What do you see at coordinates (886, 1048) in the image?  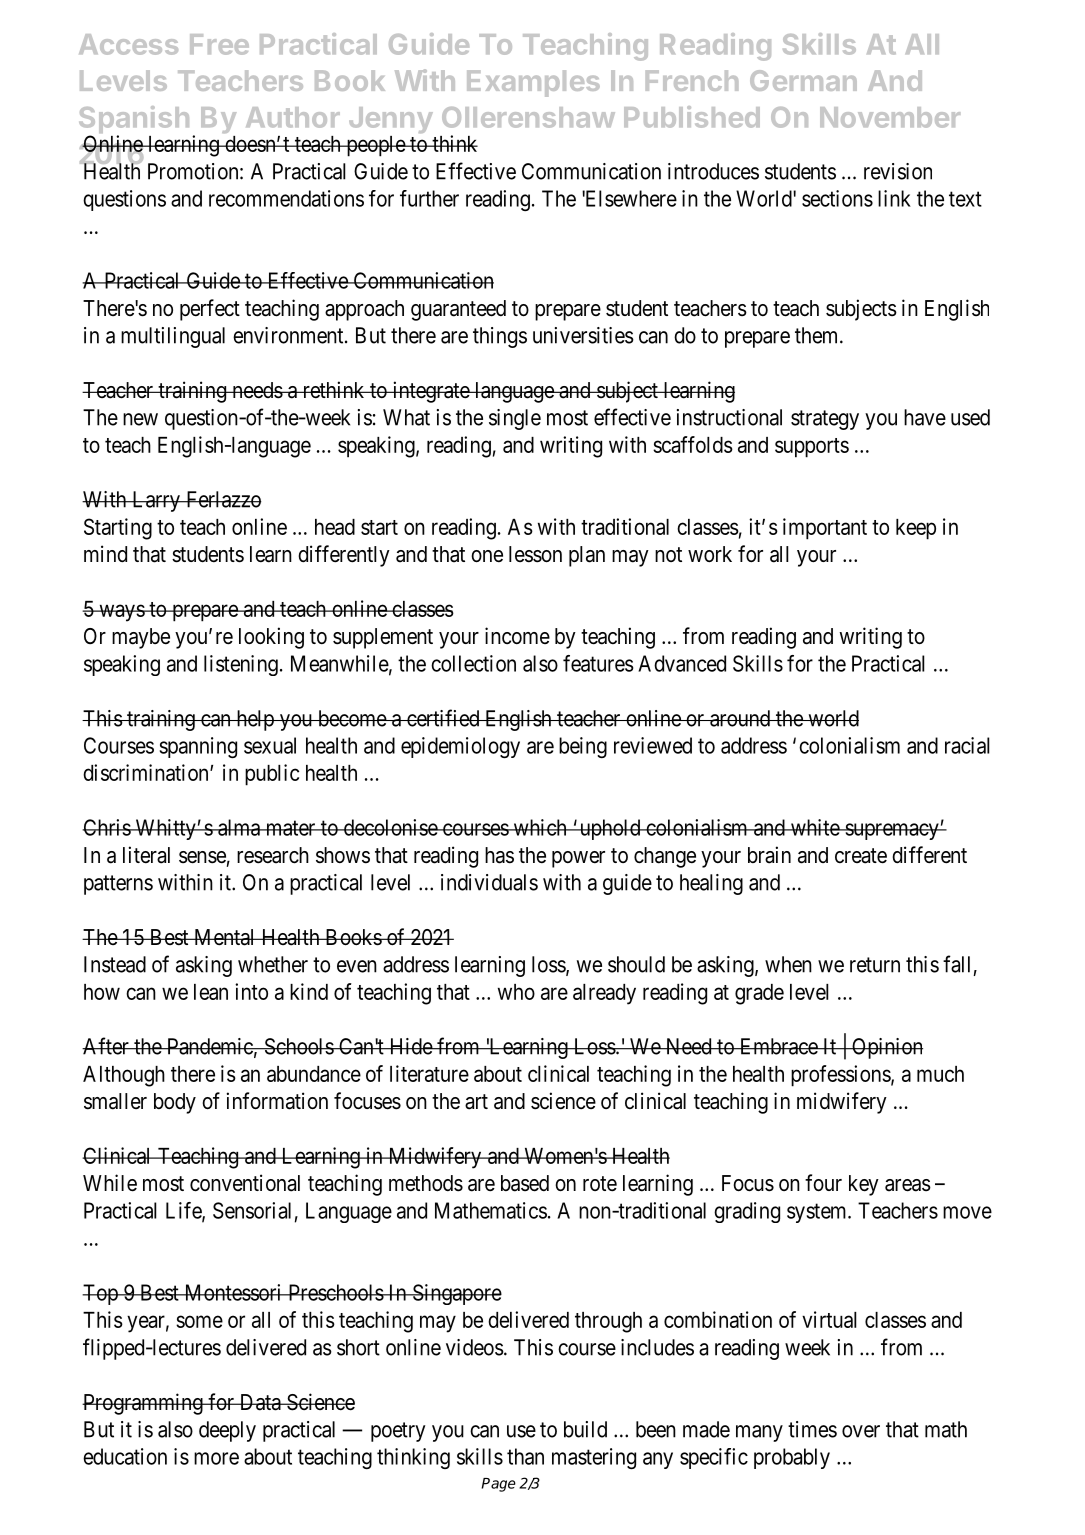 I see `Opinion` at bounding box center [886, 1048].
